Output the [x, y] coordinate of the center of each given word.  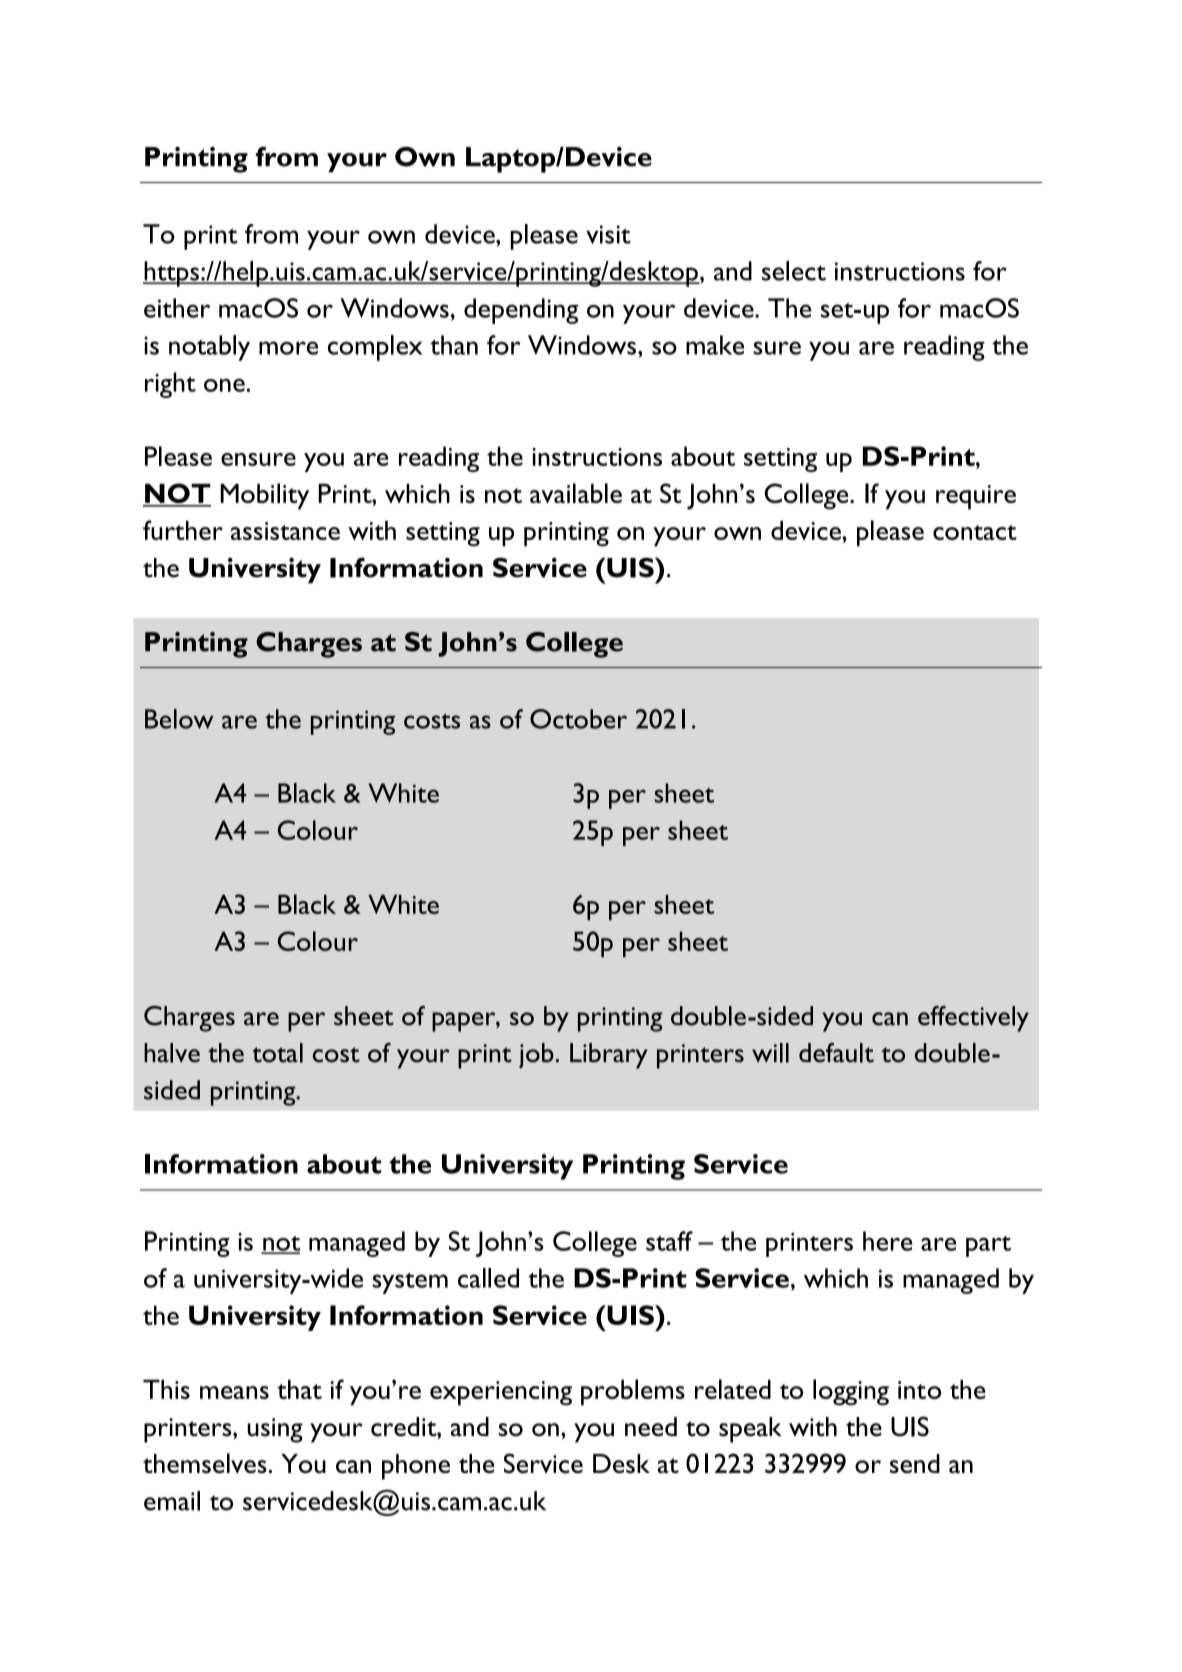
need [651, 1427]
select [794, 271]
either [177, 308]
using [275, 1430]
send [915, 1463]
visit [608, 234]
